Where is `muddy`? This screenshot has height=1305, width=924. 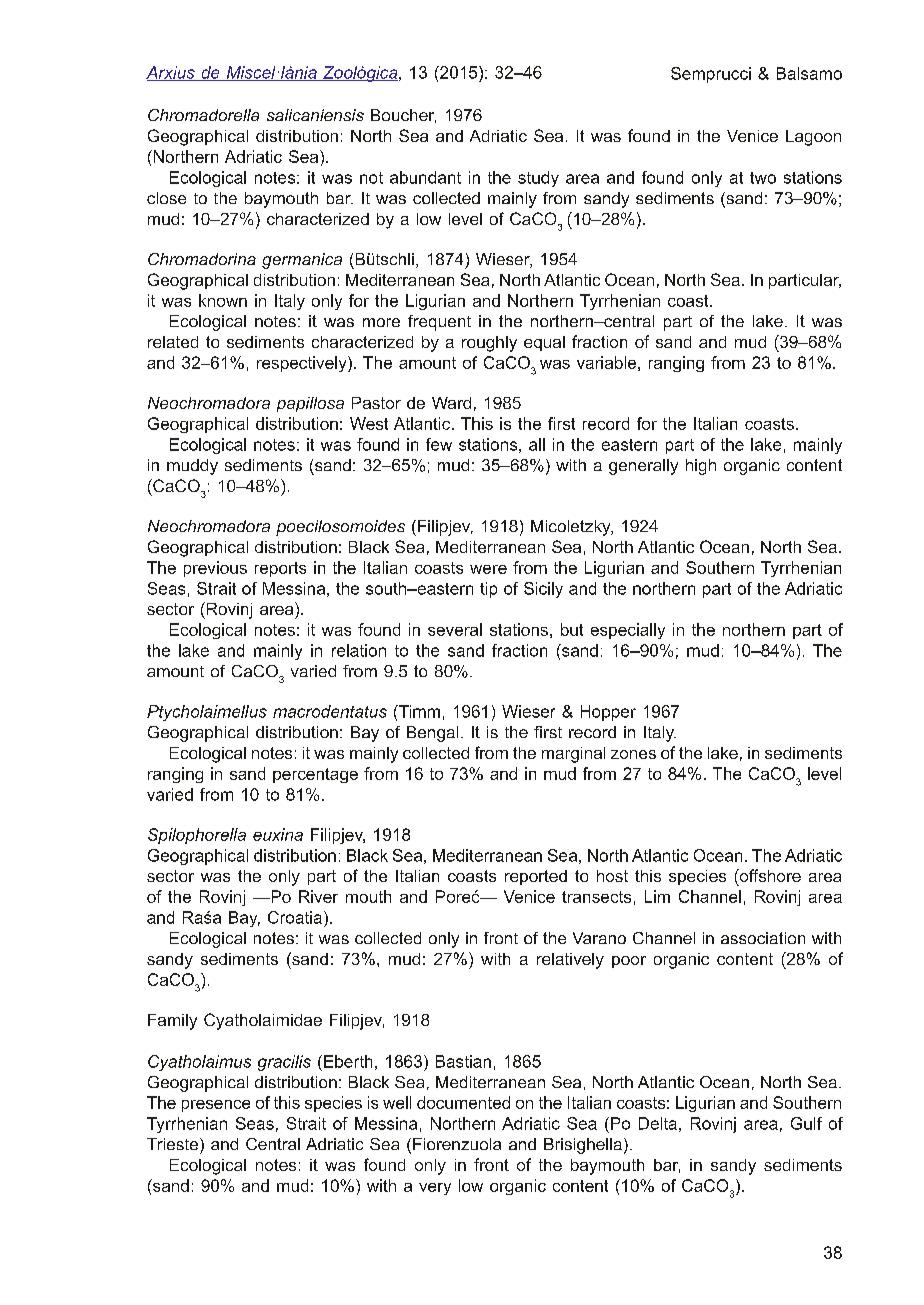
muddy is located at coordinates (192, 467).
